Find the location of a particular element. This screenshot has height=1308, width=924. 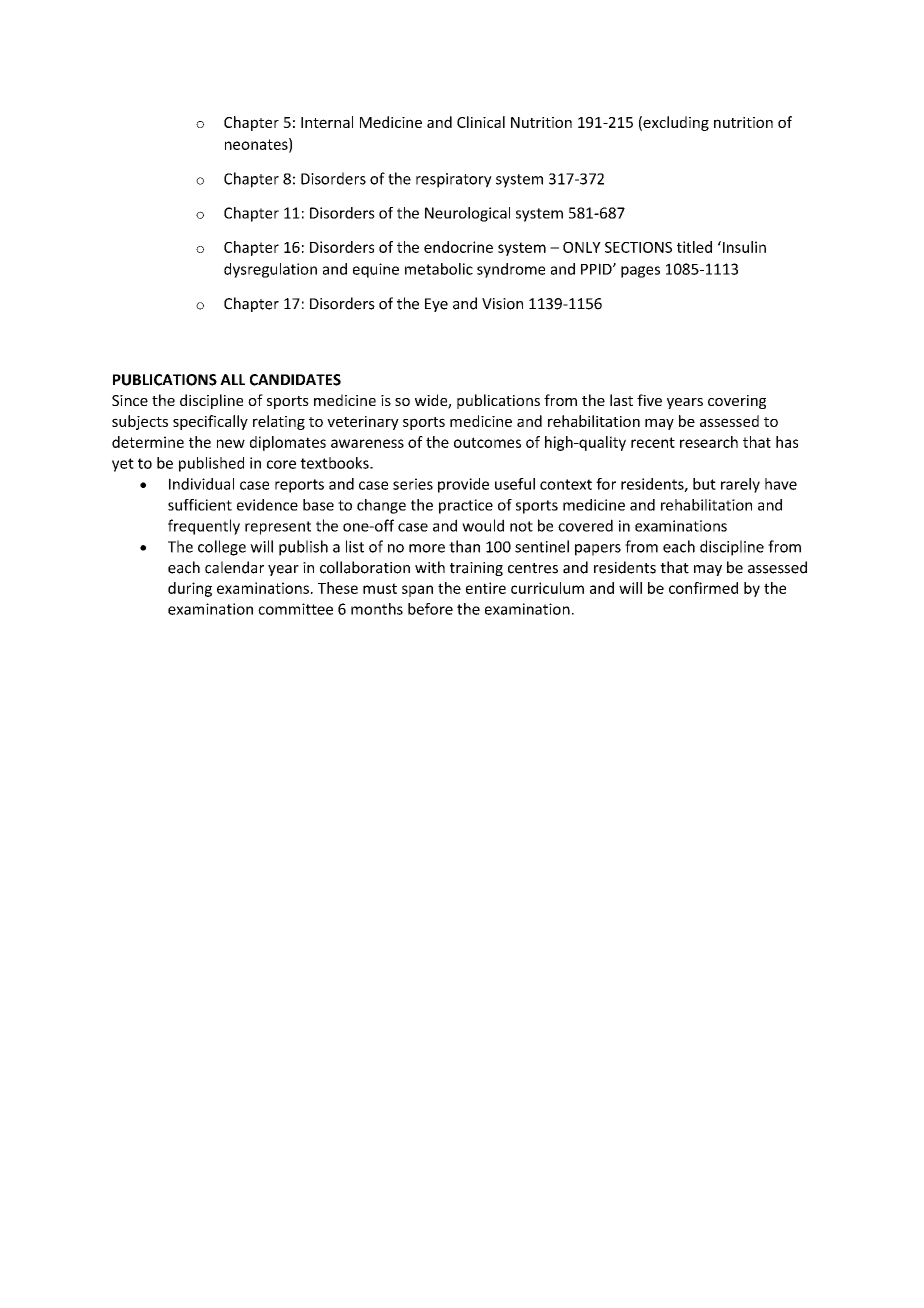

Clinical is located at coordinates (481, 122).
